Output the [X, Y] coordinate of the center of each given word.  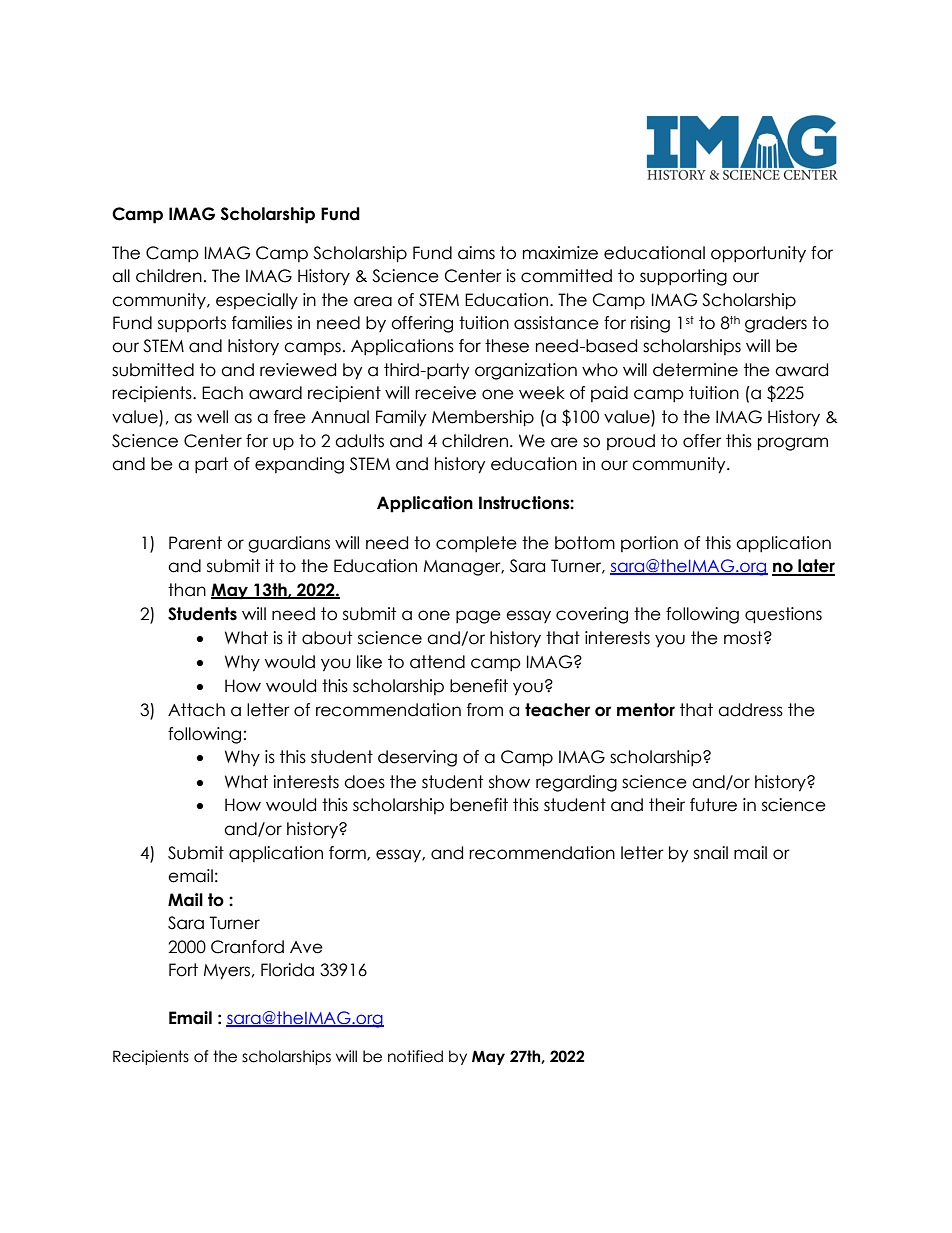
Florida [287, 970]
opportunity [758, 254]
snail [711, 853]
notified [415, 1056]
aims [476, 253]
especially [257, 301]
